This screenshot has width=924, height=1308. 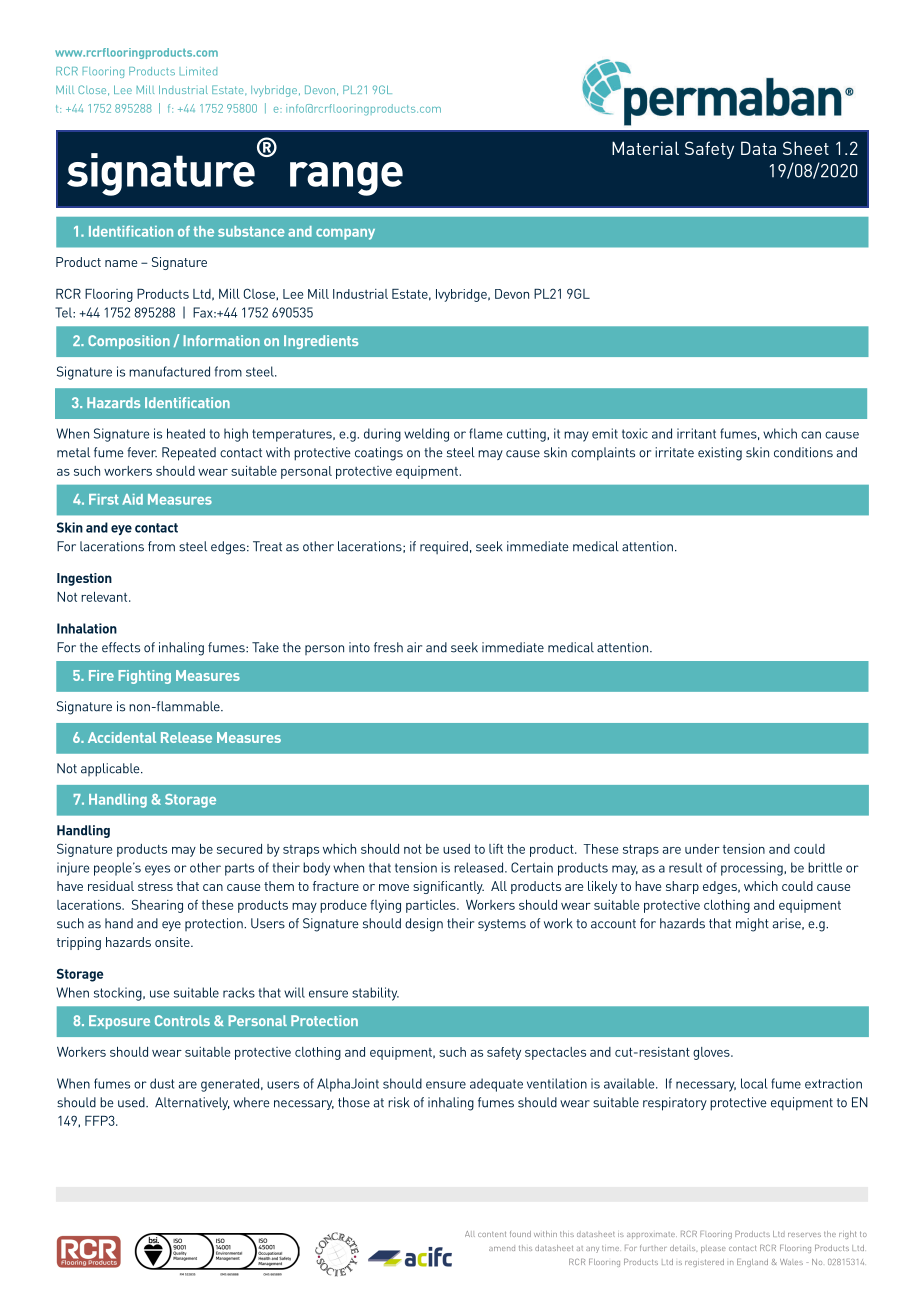 I want to click on Material, so click(x=645, y=148).
